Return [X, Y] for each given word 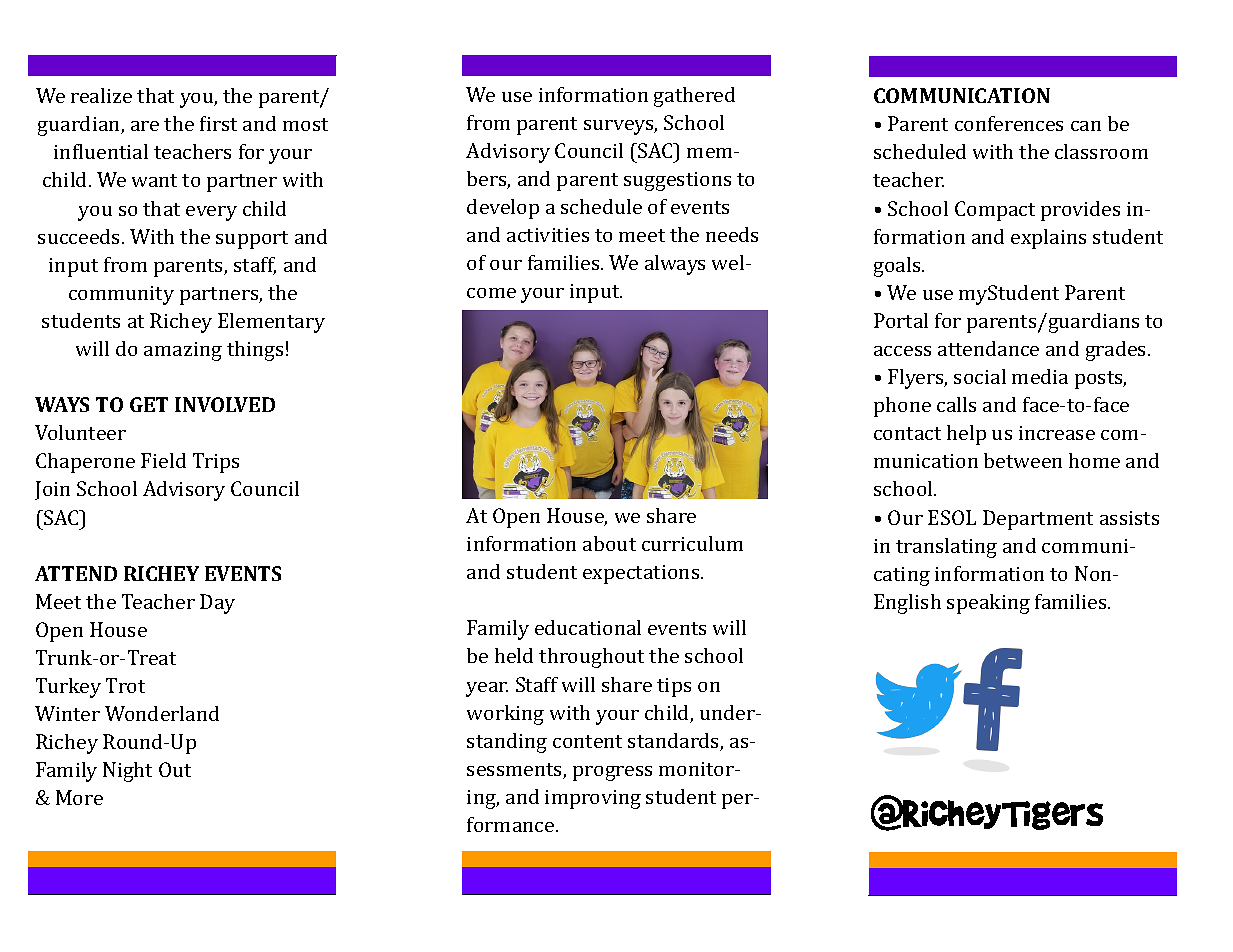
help [966, 435]
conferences [1009, 123]
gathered [694, 97]
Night [127, 772]
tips [674, 687]
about [609, 543]
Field [163, 460]
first [218, 123]
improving [593, 799]
